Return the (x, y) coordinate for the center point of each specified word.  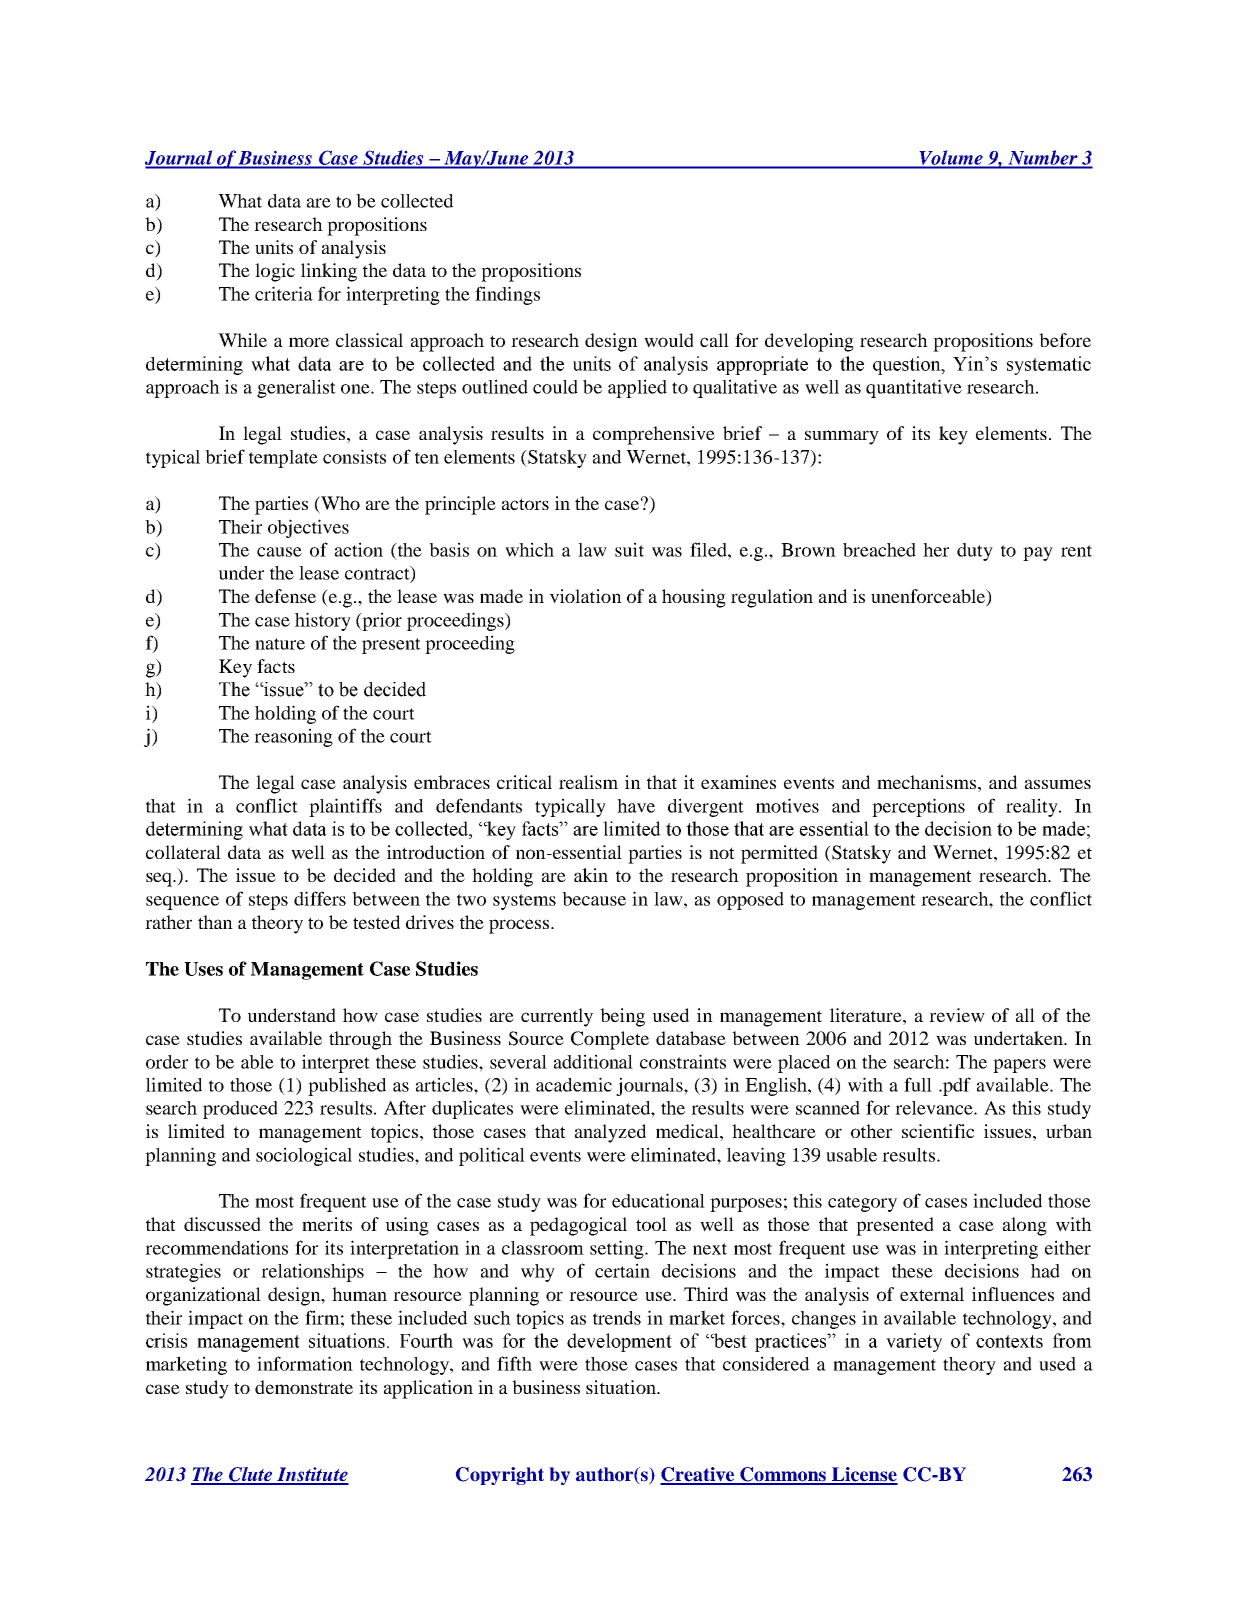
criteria (284, 293)
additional (593, 1061)
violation (586, 596)
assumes (1058, 784)
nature (280, 644)
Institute (312, 1475)
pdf (956, 1086)
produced (240, 1110)
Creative (698, 1475)
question (908, 365)
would (669, 340)
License (864, 1475)
